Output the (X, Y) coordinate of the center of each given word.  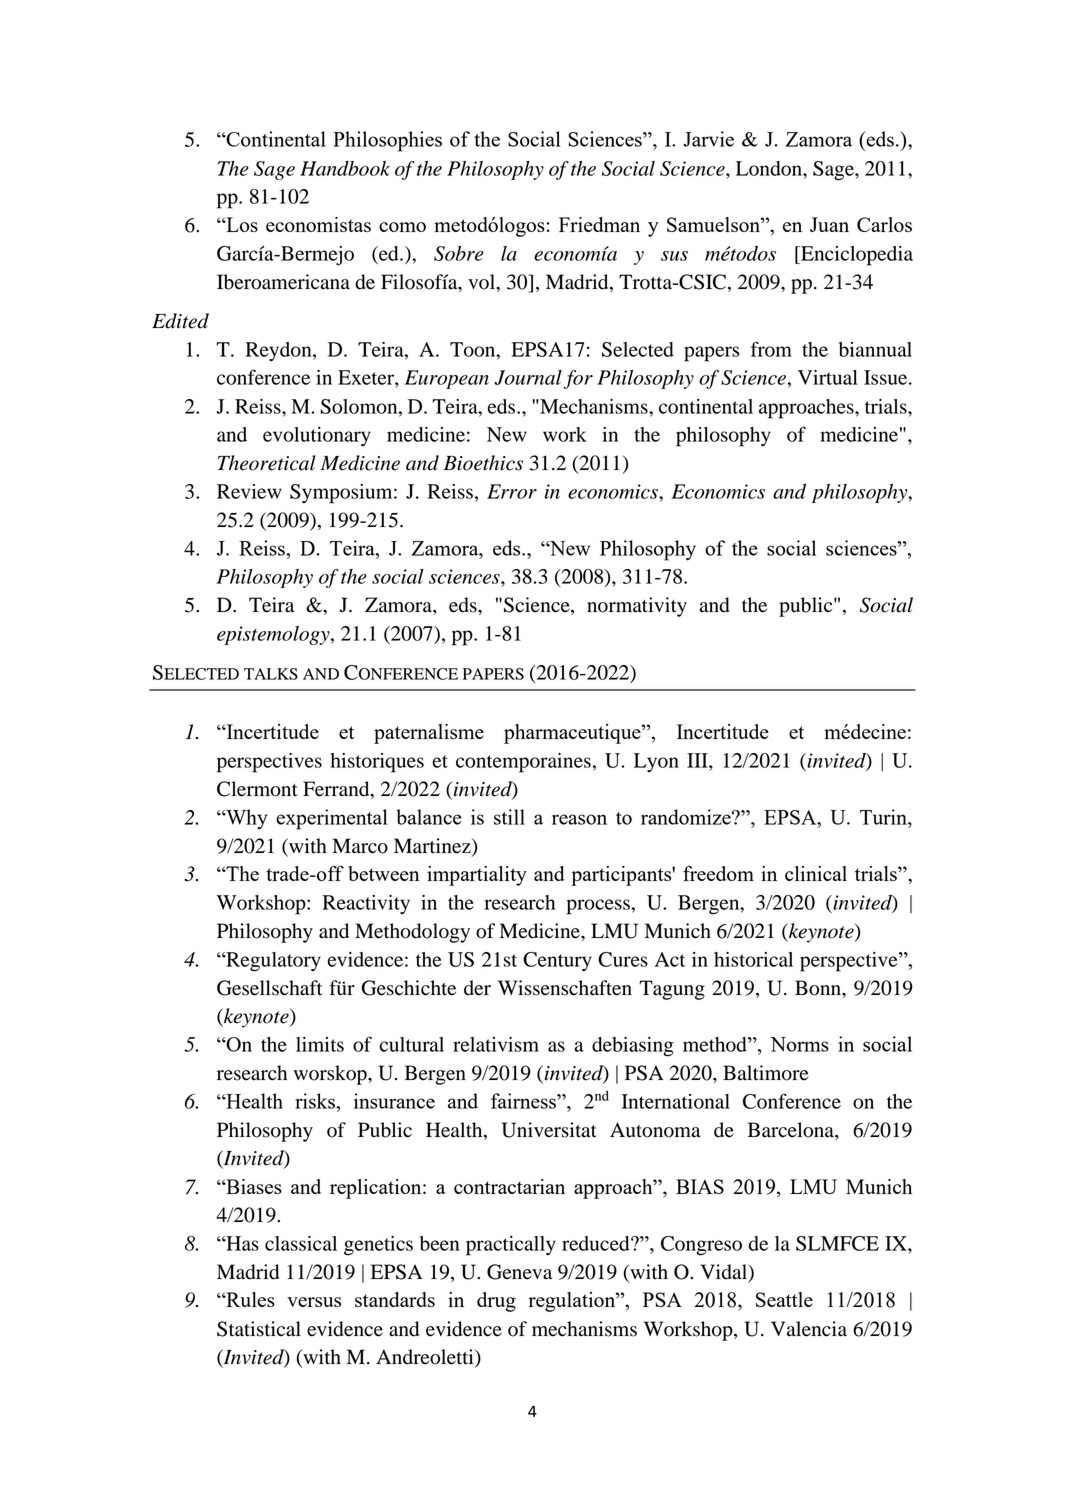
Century (557, 961)
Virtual (828, 377)
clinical (816, 873)
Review (249, 491)
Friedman (599, 224)
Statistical (259, 1329)
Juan (829, 224)
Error (512, 491)
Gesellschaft (270, 988)
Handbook (345, 168)
